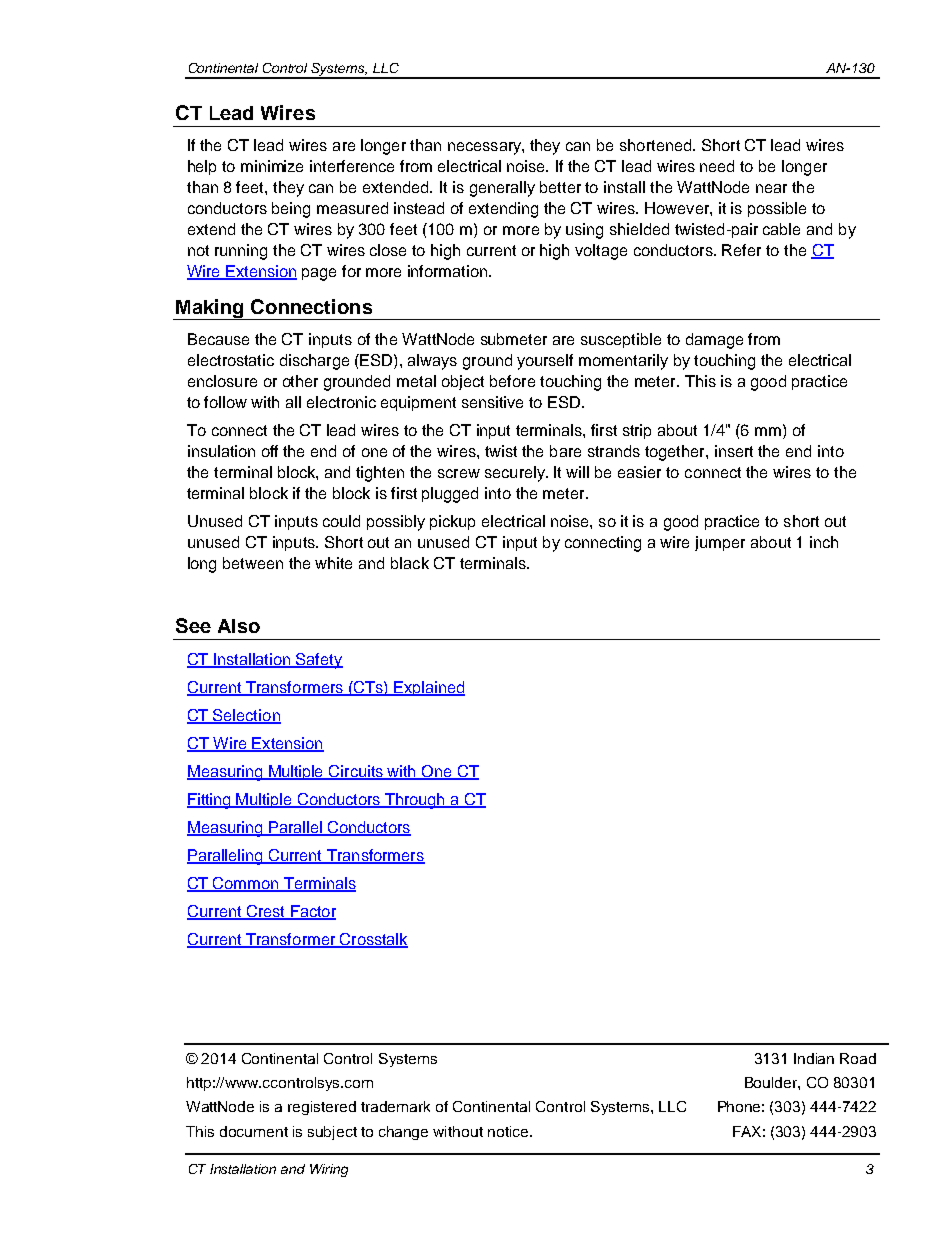 The image size is (952, 1233). What do you see at coordinates (318, 661) in the screenshot?
I see `Safety` at bounding box center [318, 661].
